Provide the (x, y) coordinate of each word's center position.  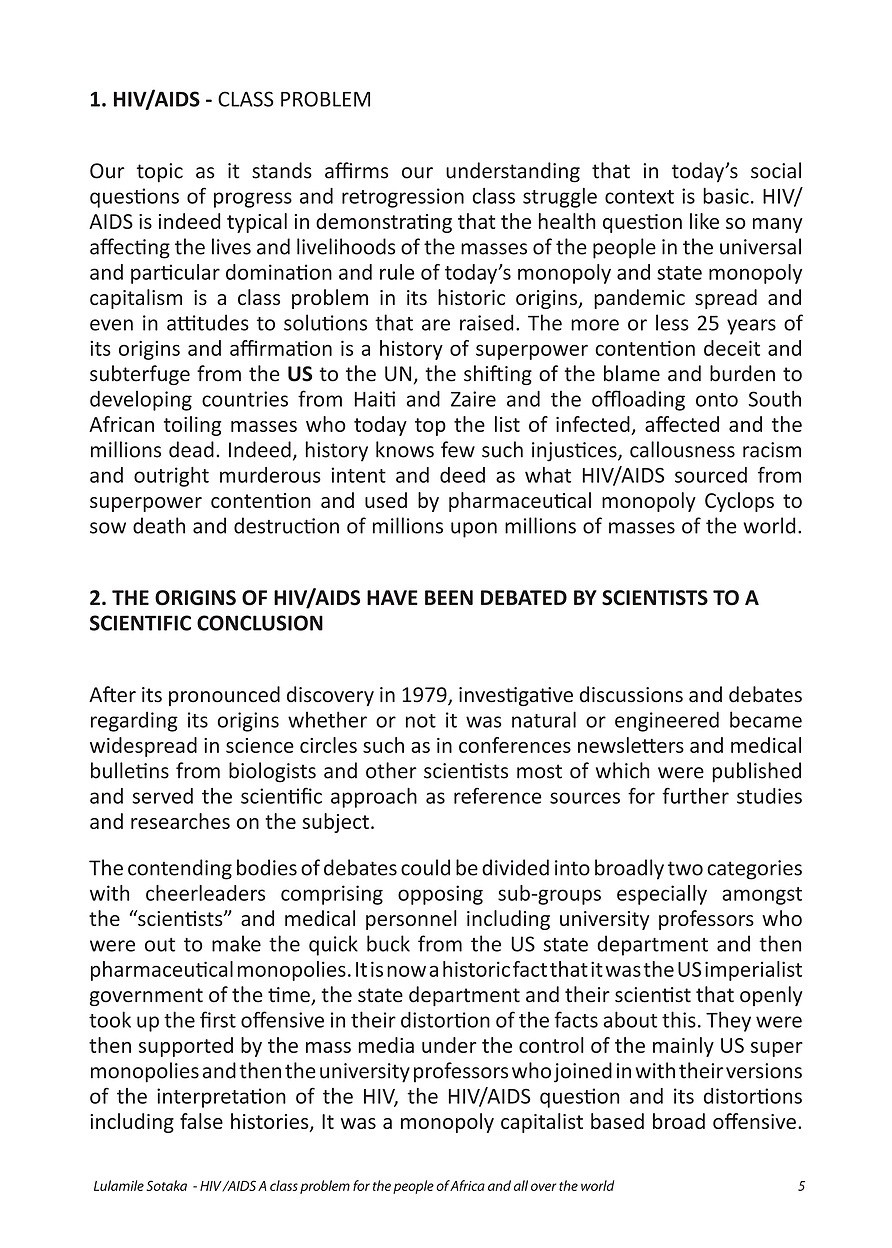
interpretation (221, 1098)
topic (160, 173)
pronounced (224, 696)
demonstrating (384, 223)
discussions (631, 694)
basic (726, 196)
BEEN (449, 597)
